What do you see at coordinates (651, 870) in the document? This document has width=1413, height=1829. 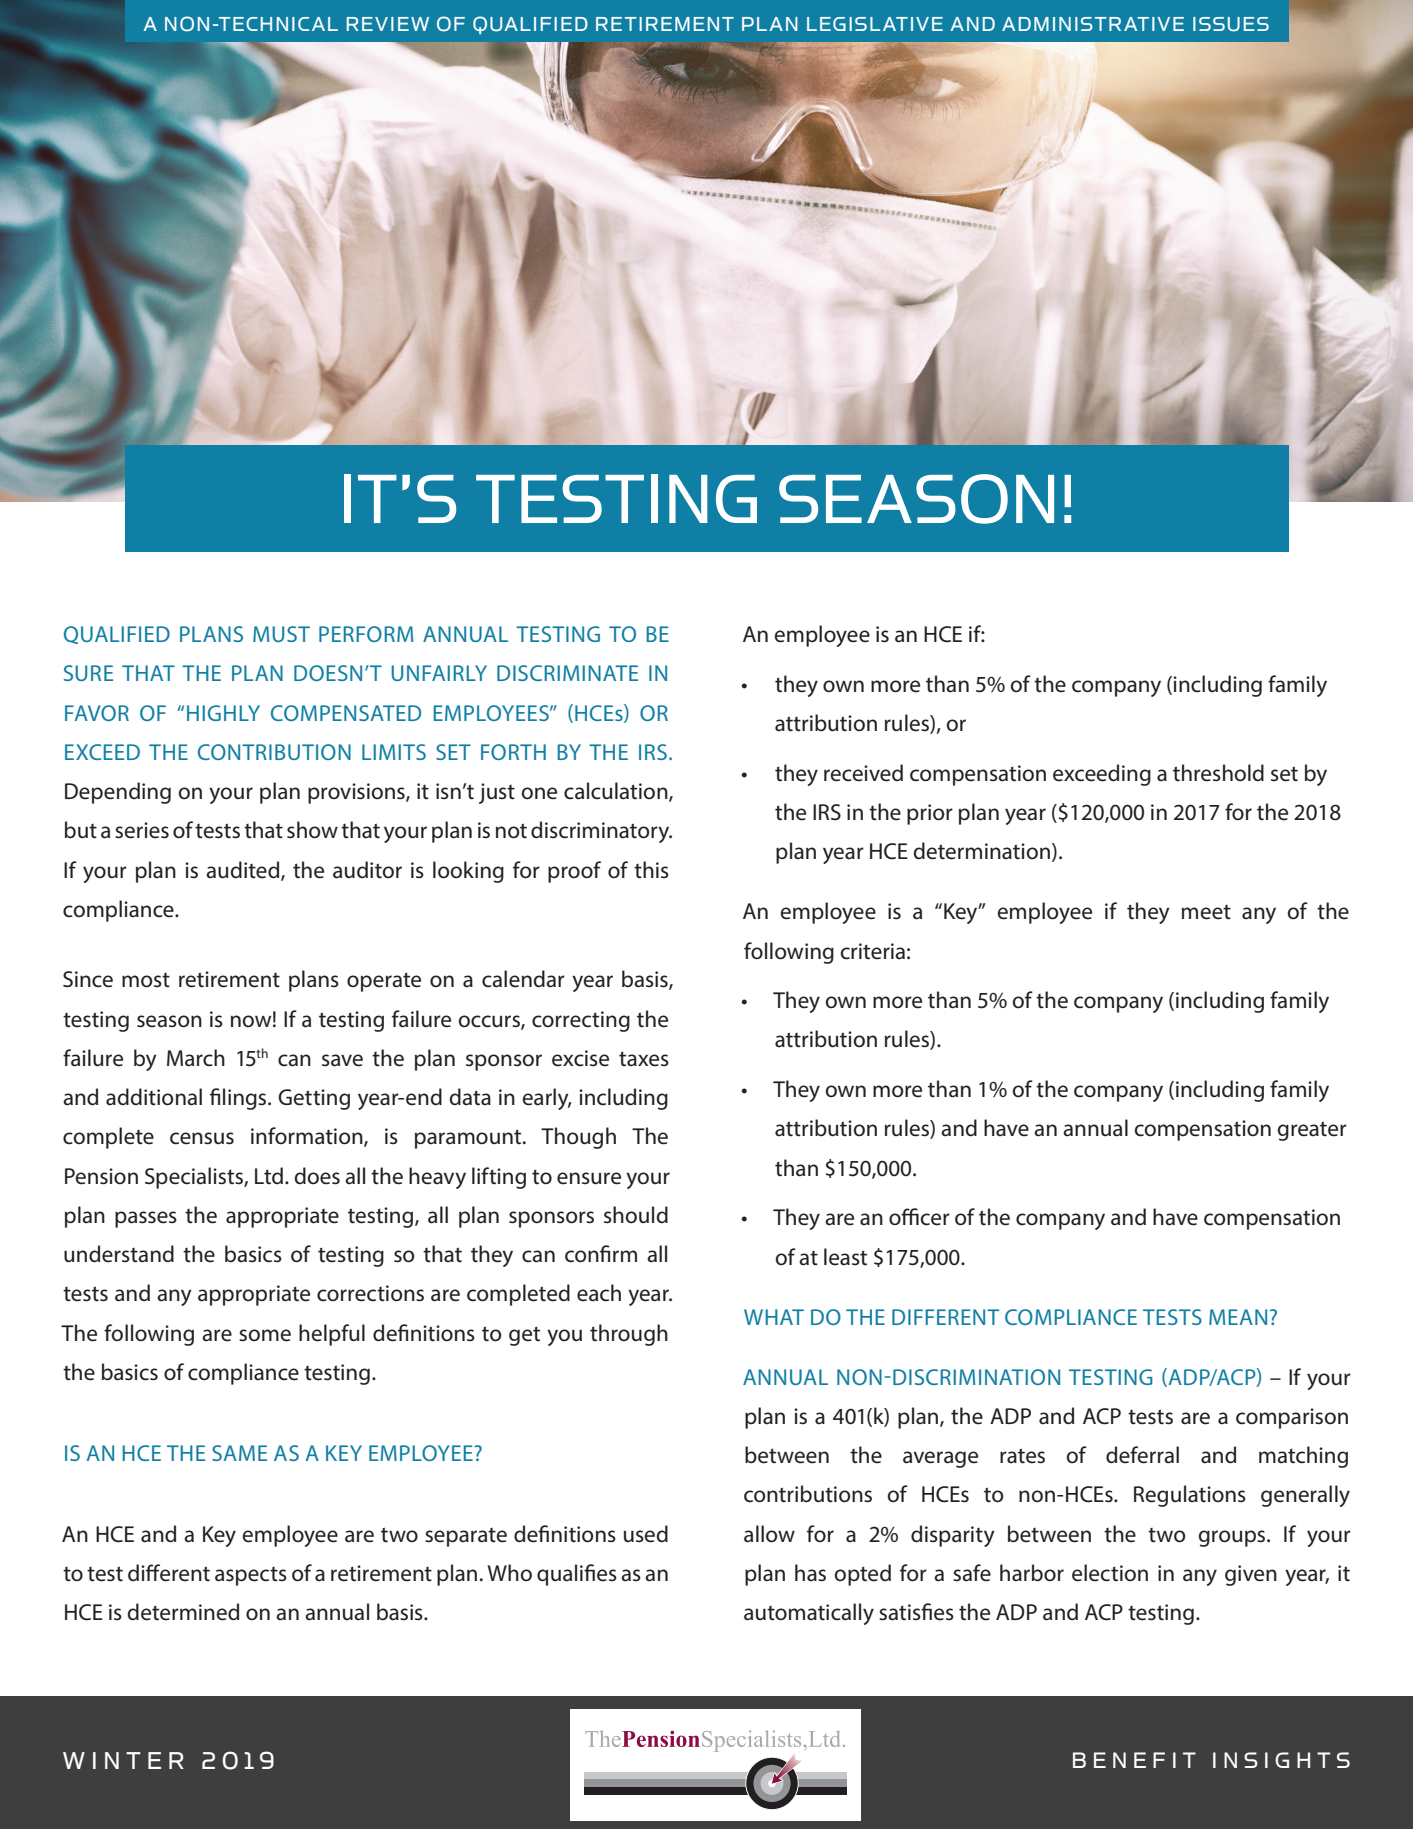 I see `this` at bounding box center [651, 870].
